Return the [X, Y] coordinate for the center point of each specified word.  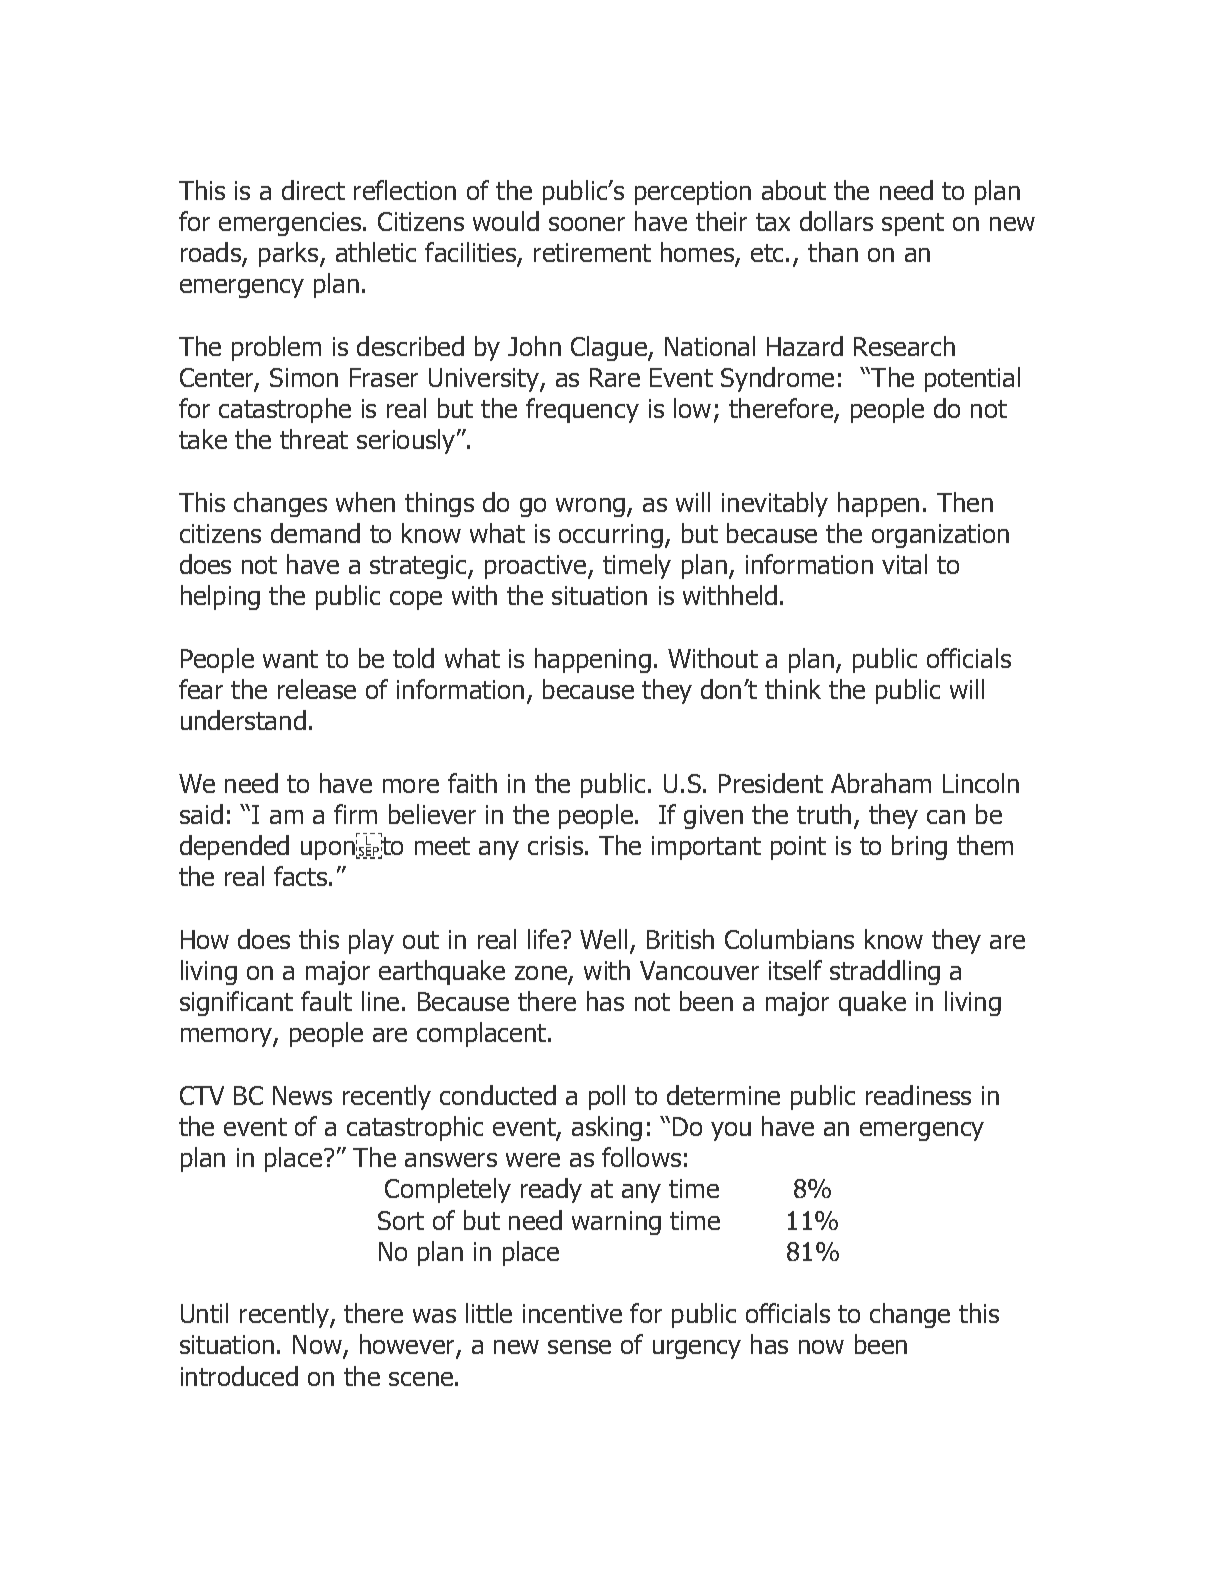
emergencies [291, 224]
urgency [697, 1349]
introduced [239, 1376]
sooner [587, 224]
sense [579, 1347]
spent [913, 224]
